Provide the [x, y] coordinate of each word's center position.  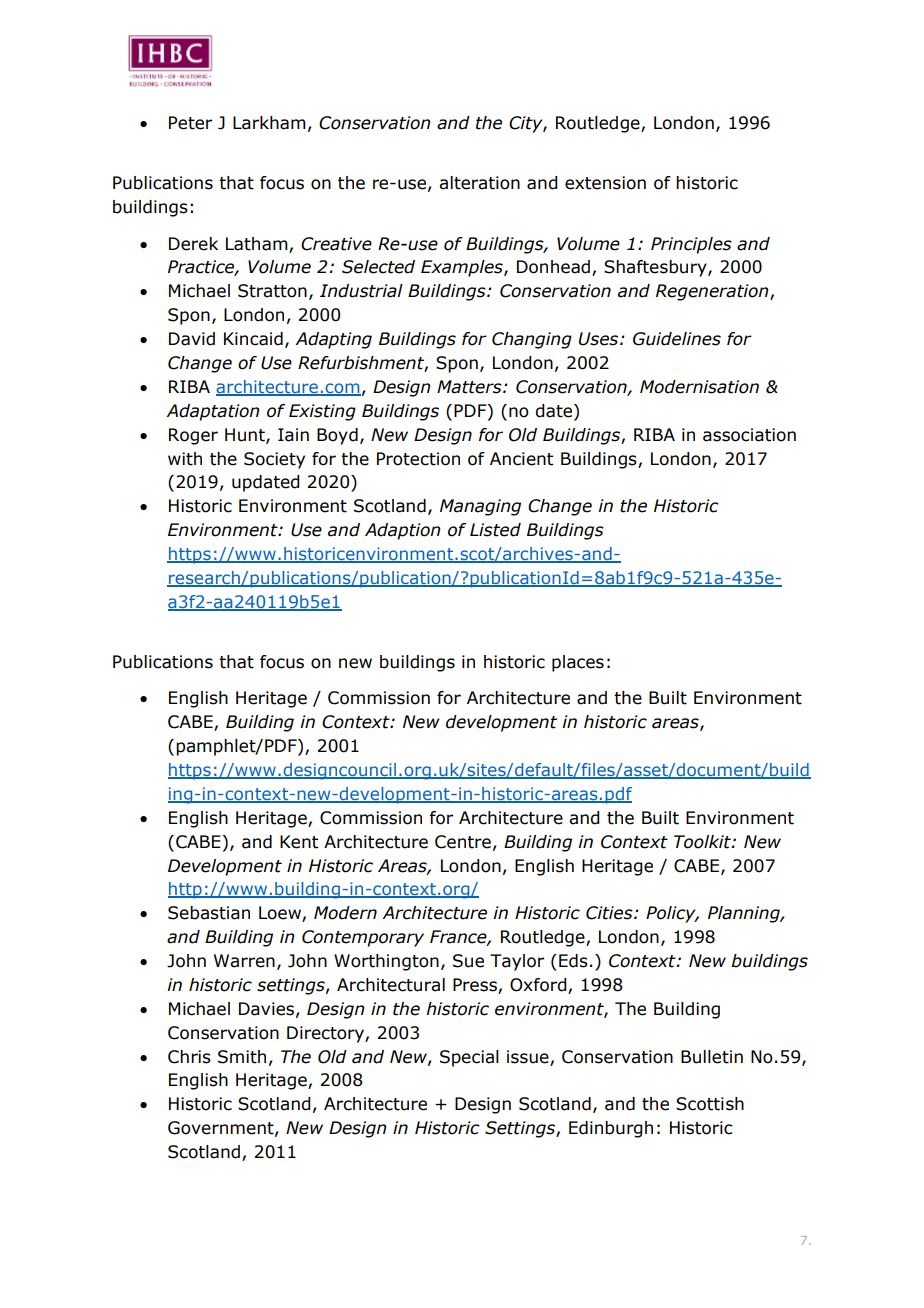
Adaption [403, 531]
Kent [299, 842]
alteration [479, 183]
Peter [190, 123]
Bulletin [712, 1057]
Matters [470, 387]
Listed [495, 530]
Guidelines [677, 339]
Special [469, 1058]
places [578, 663]
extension [605, 183]
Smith [242, 1057]
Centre [463, 842]
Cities [610, 913]
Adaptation [213, 412]
